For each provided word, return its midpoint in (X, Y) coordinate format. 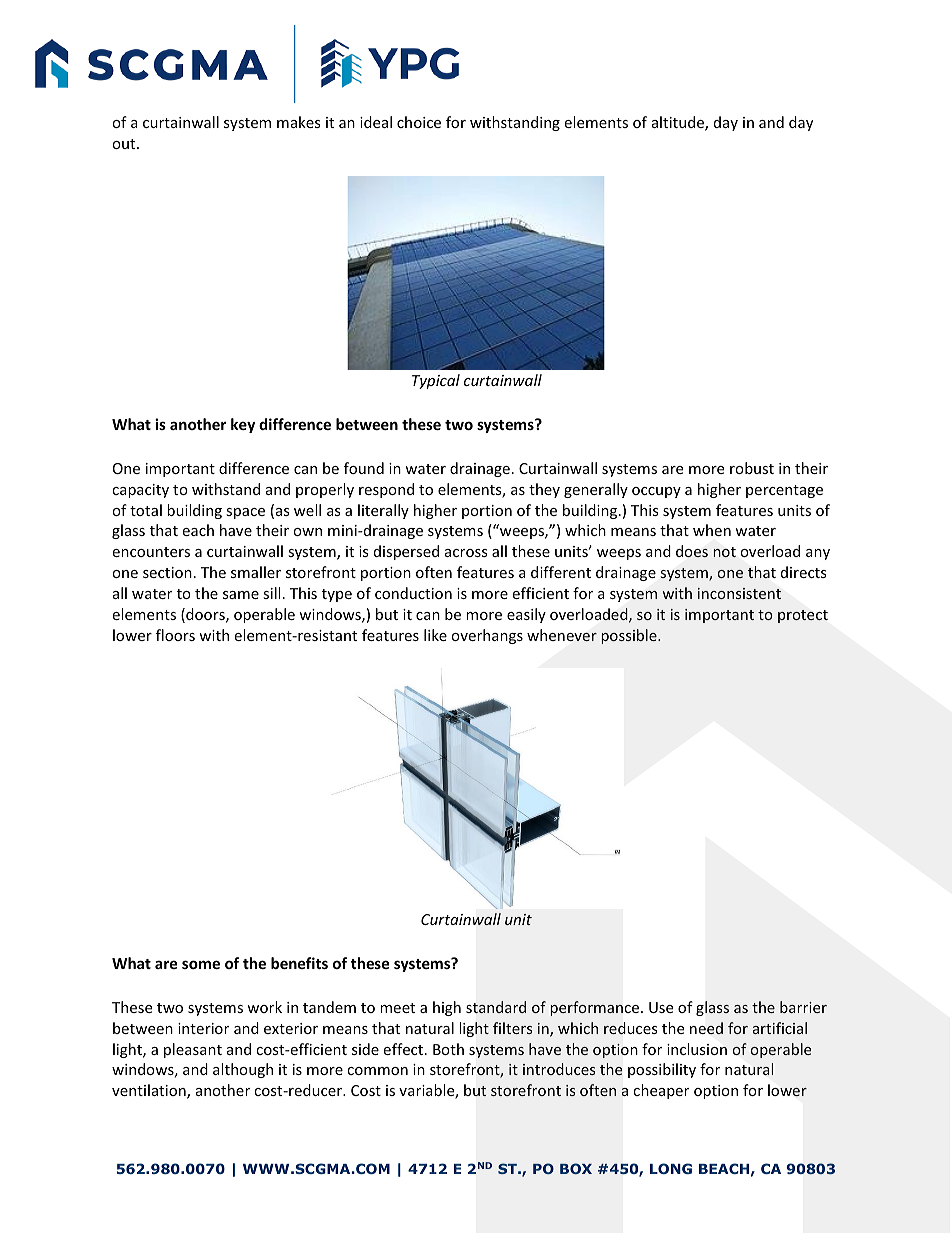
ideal (376, 122)
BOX (576, 1168)
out (125, 144)
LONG (671, 1168)
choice (419, 122)
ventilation (150, 1091)
